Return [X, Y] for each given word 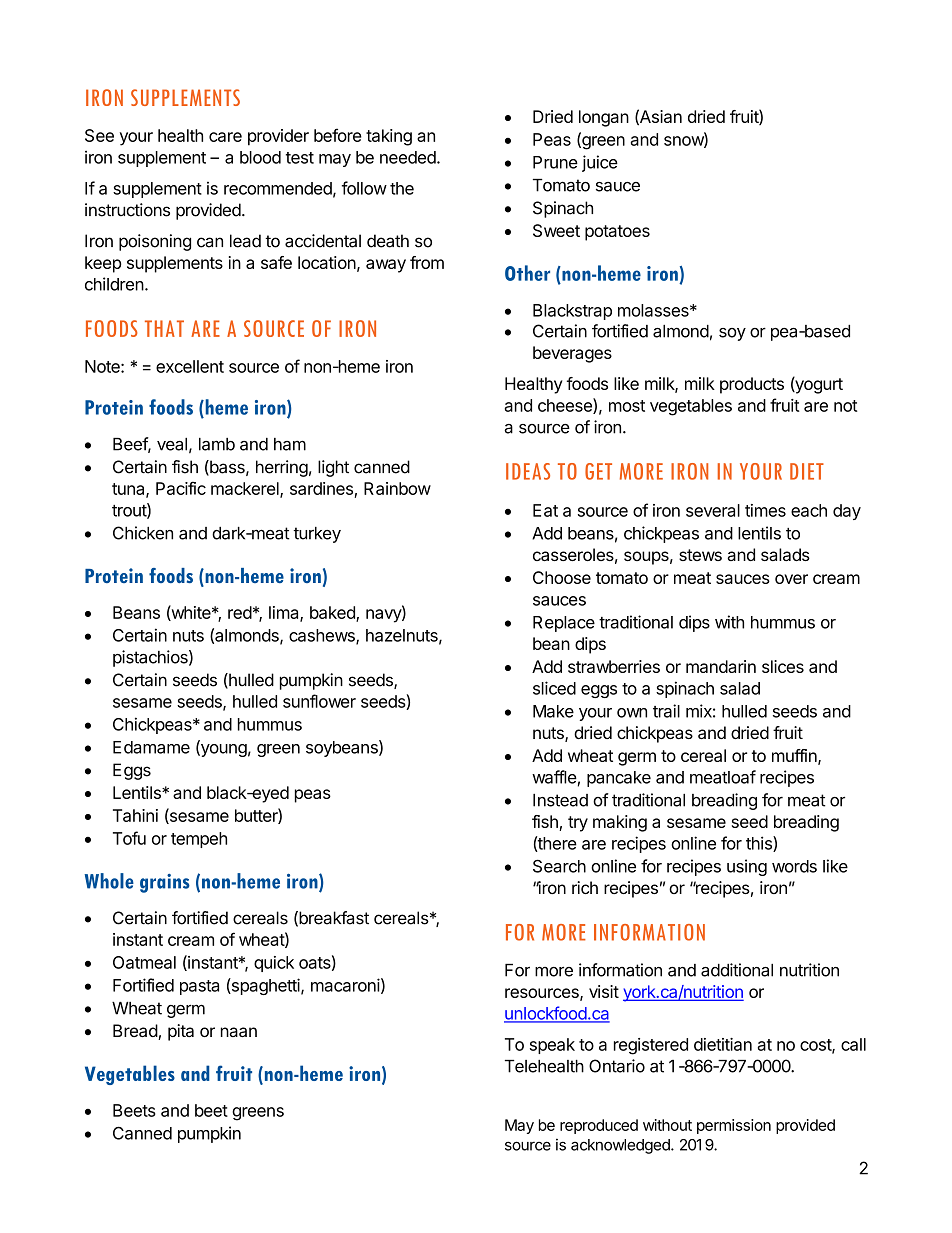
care [225, 137]
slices [783, 666]
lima [285, 613]
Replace [564, 624]
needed [408, 157]
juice [600, 163]
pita [181, 1032]
